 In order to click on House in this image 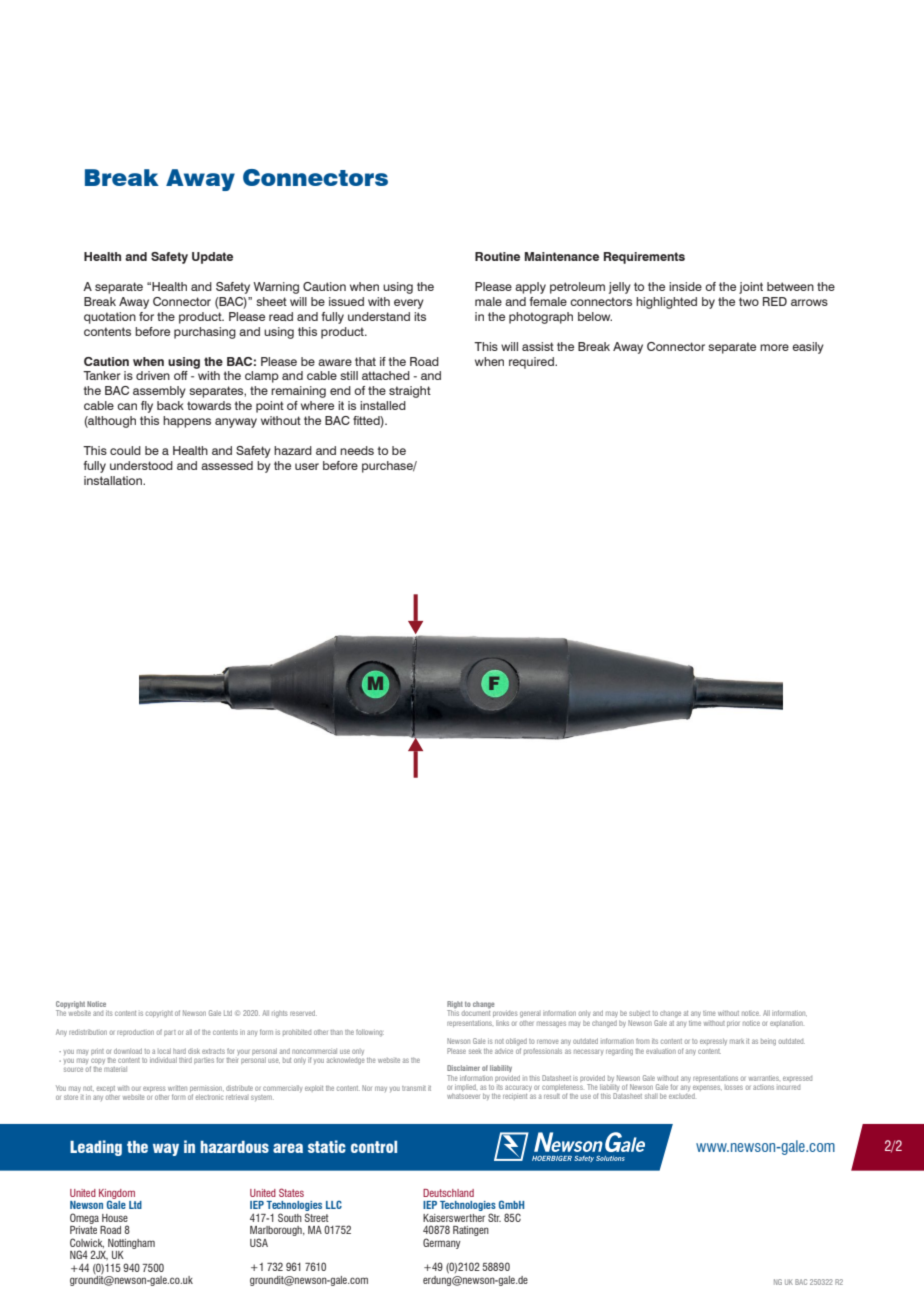, I will do `click(115, 1218)`.
